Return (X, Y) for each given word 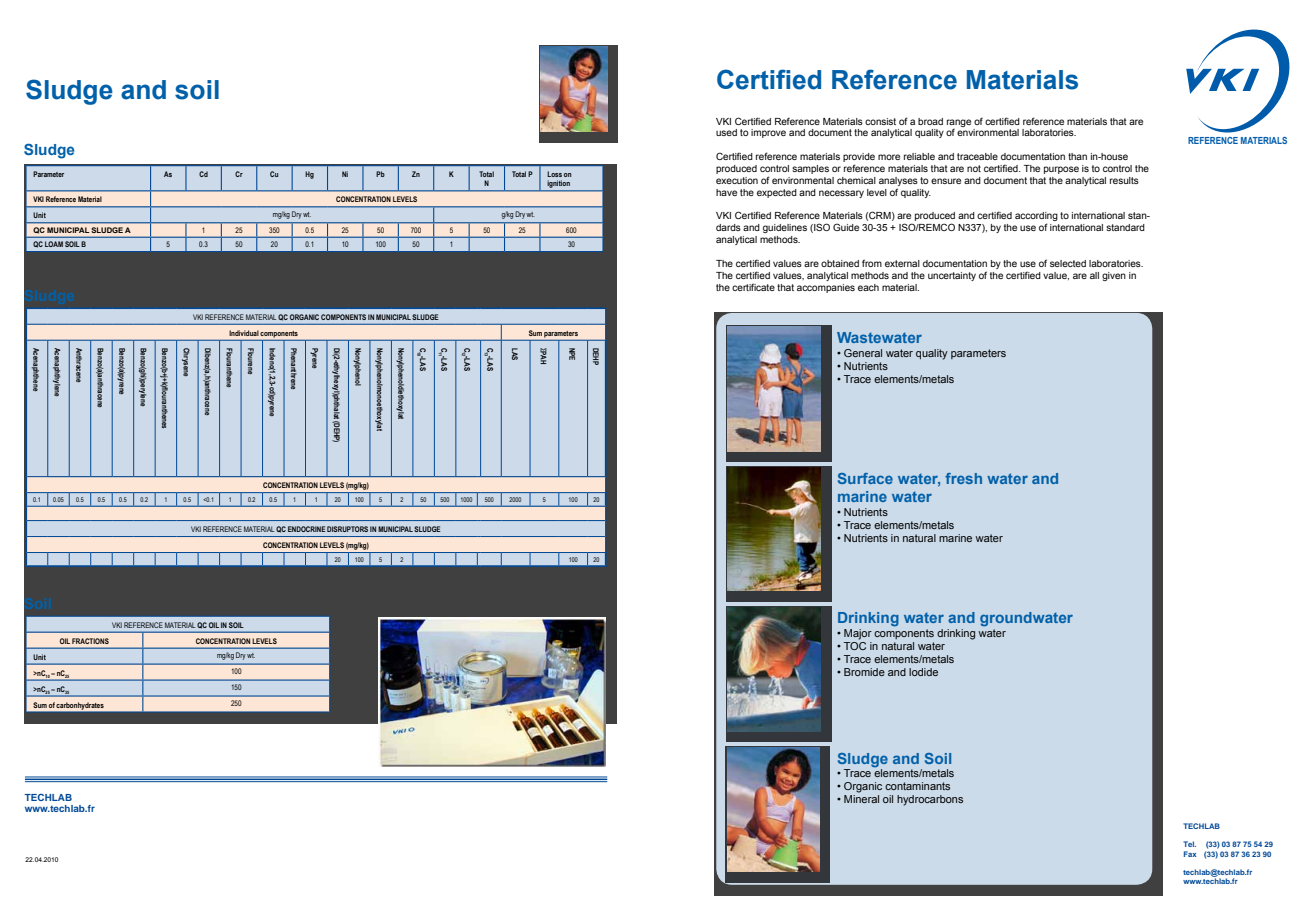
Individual (244, 333)
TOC (855, 644)
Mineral (861, 799)
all (1094, 275)
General (863, 353)
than (1077, 156)
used (726, 132)
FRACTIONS (90, 641)
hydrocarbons (930, 800)
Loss (554, 174)
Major (858, 634)
